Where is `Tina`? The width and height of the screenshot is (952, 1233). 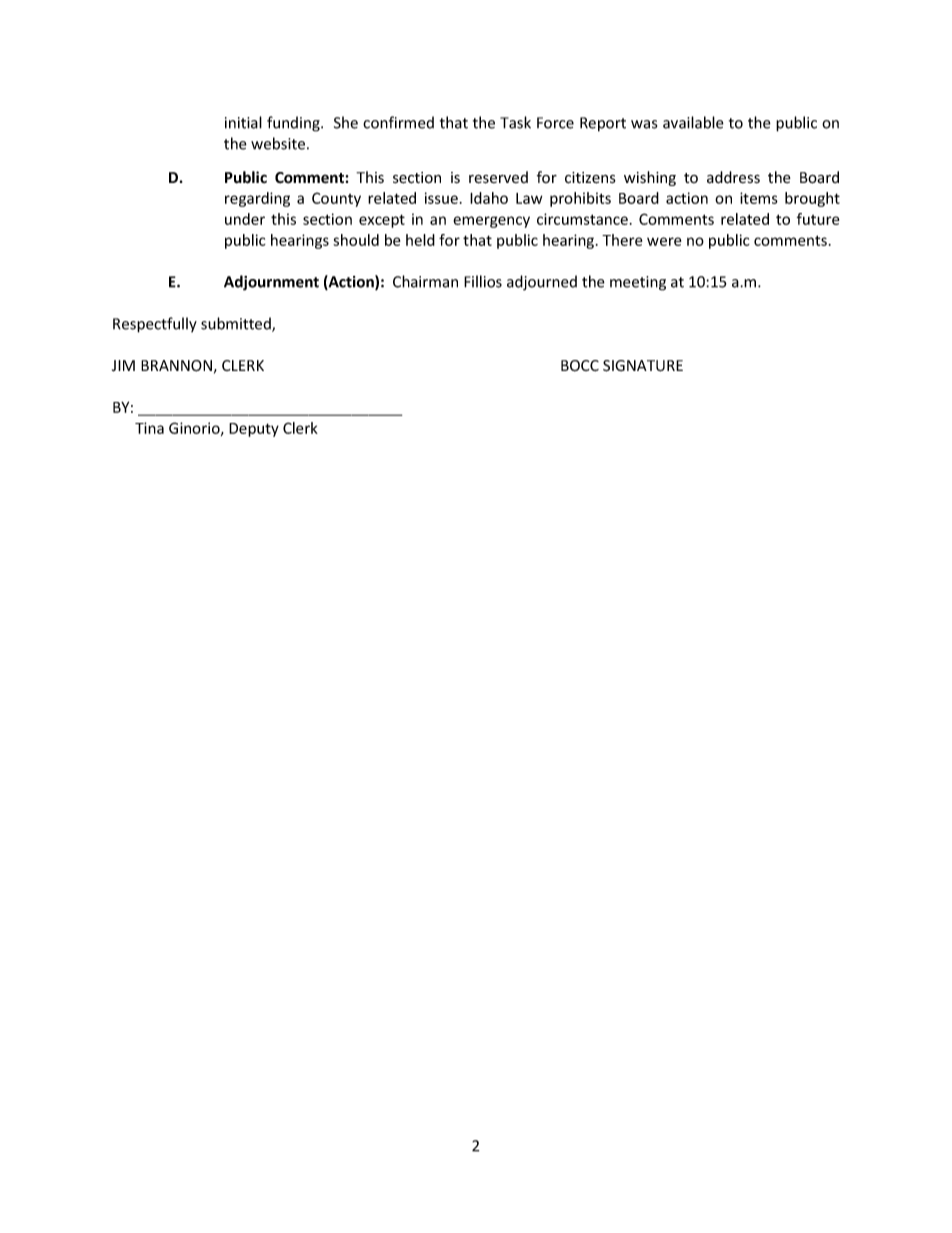
Tina is located at coordinates (149, 428).
